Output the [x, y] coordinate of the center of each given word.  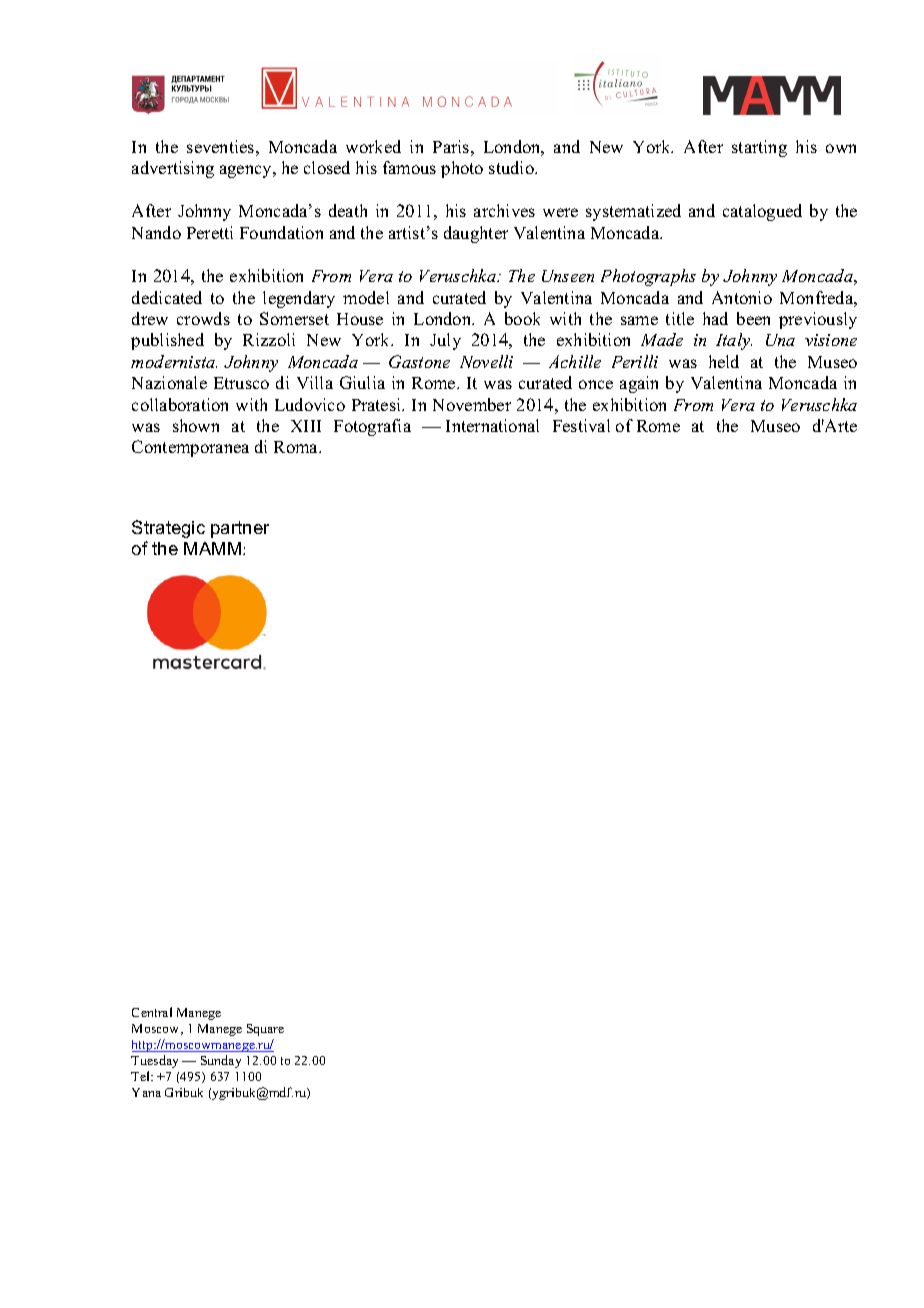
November [472, 404]
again [639, 384]
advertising [173, 169]
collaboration [180, 404]
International [492, 425]
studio [512, 167]
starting [759, 148]
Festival [581, 425]
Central [152, 1012]
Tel [142, 1076]
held [724, 361]
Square [265, 1030]
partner [240, 529]
